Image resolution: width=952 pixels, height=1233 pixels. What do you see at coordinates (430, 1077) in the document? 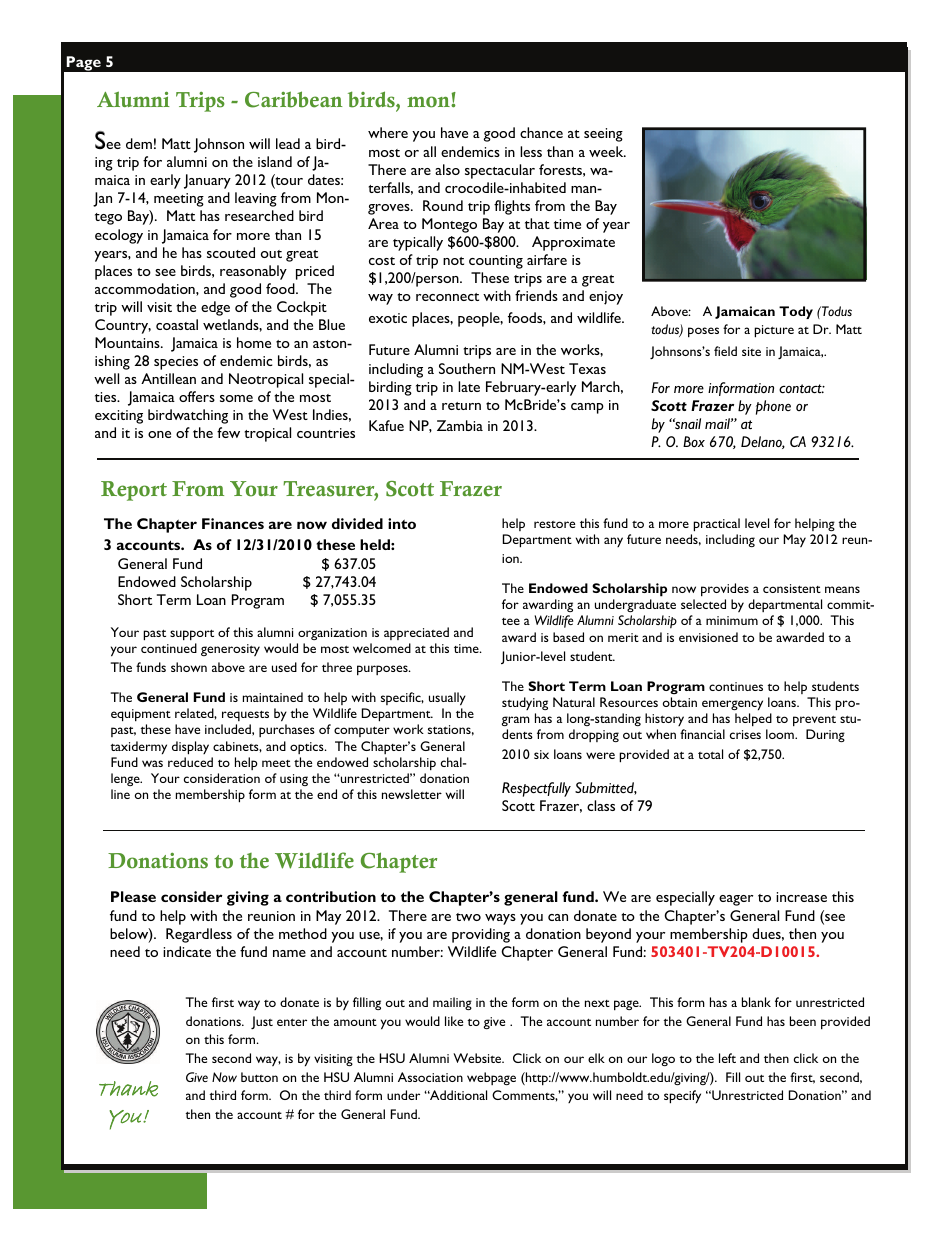
I see `Association` at bounding box center [430, 1077].
